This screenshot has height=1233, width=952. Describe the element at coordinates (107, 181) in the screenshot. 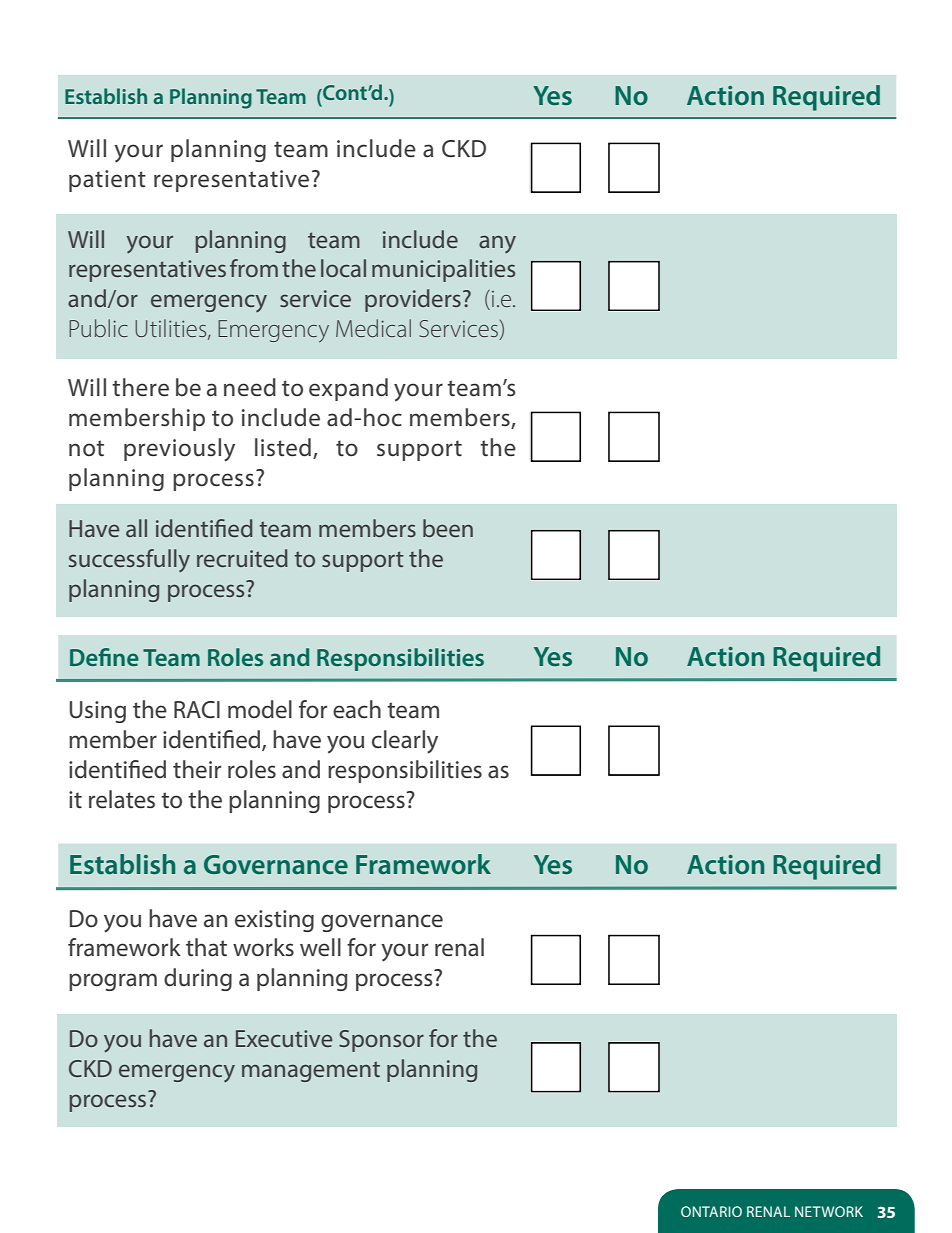

I see `patient` at that location.
